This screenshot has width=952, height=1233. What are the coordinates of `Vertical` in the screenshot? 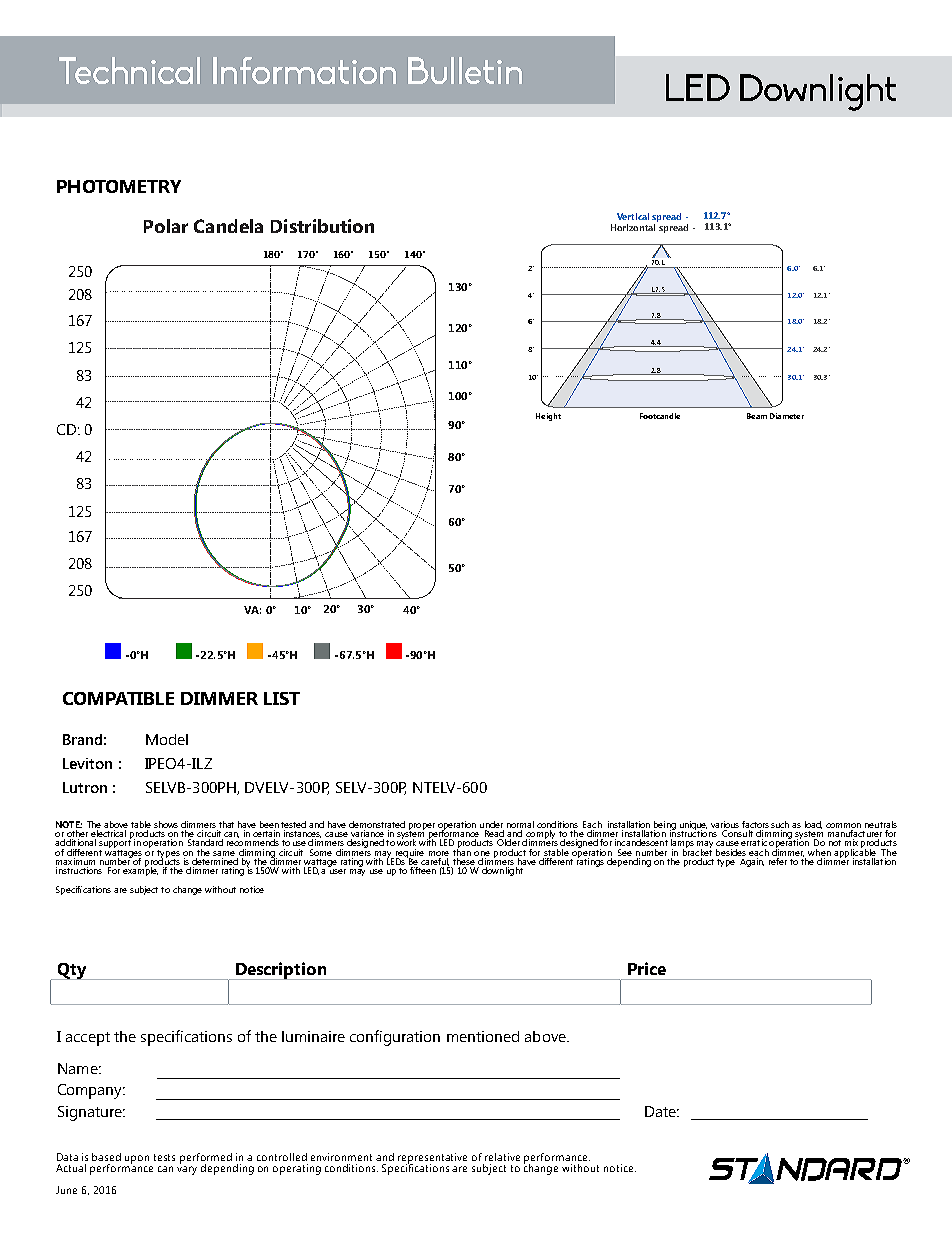 It's located at (633, 216).
